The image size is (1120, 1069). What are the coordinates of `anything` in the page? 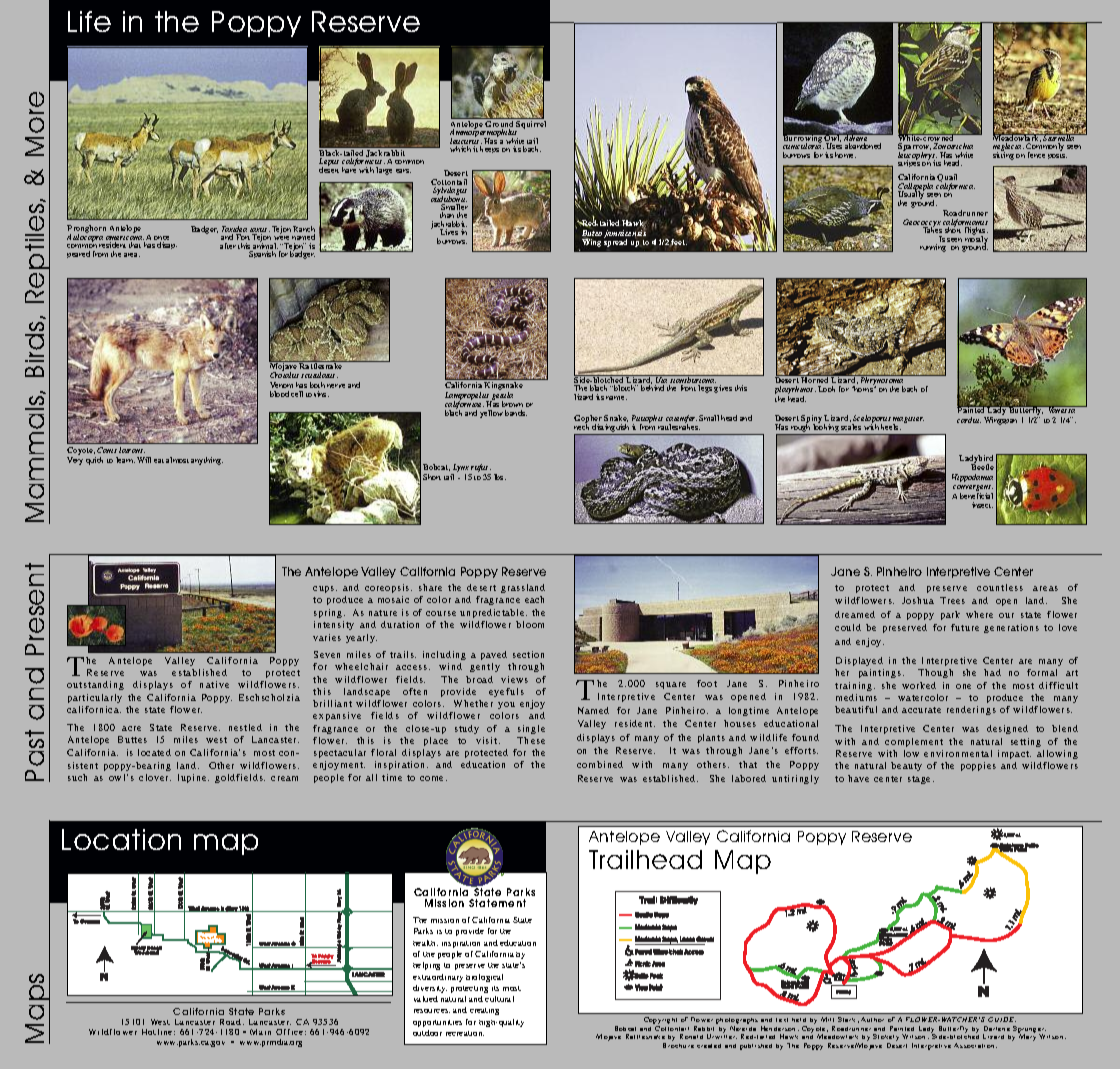 It's located at (207, 461).
